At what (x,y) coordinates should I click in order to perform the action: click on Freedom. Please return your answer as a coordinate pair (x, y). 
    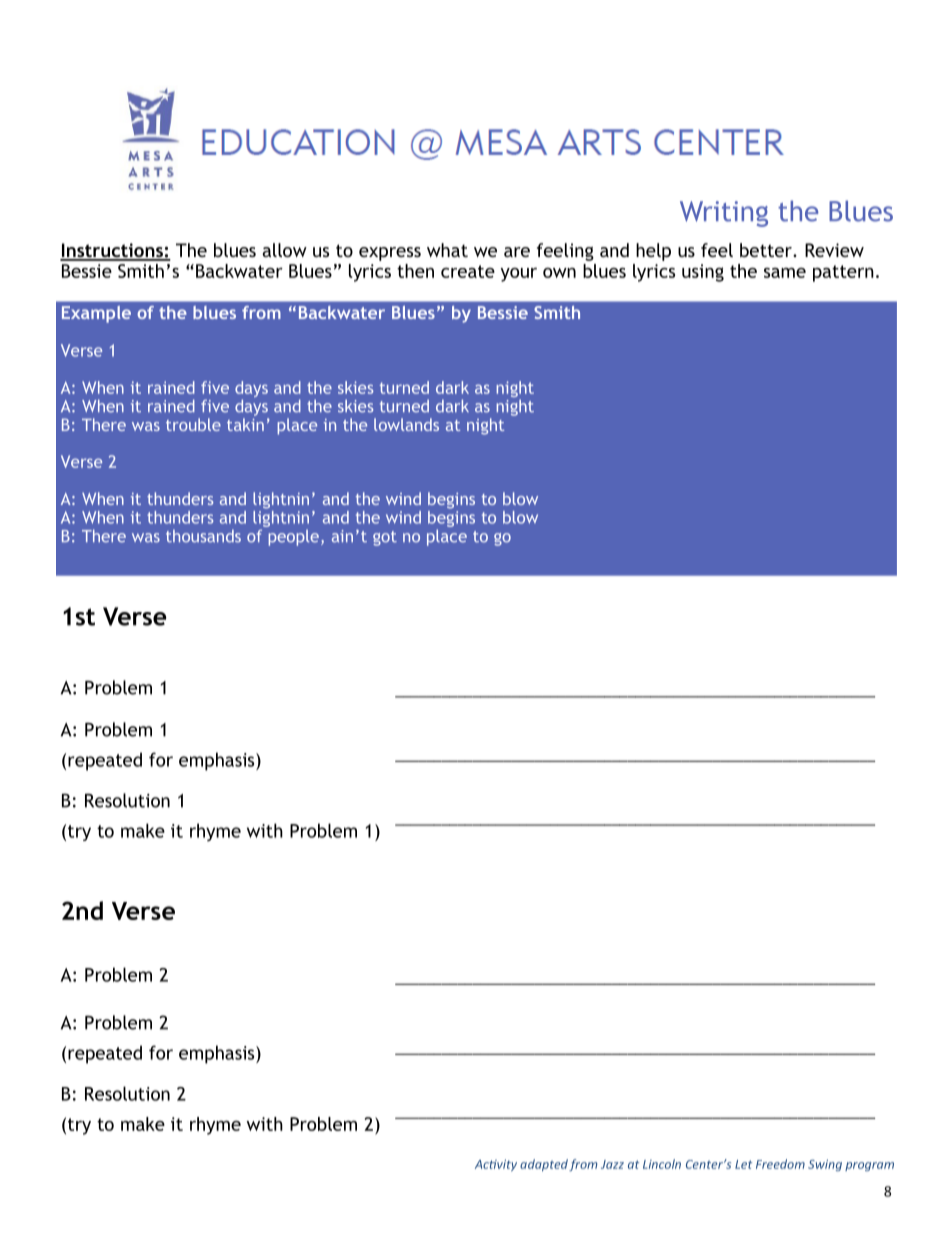
    Looking at the image, I should click on (780, 1164).
